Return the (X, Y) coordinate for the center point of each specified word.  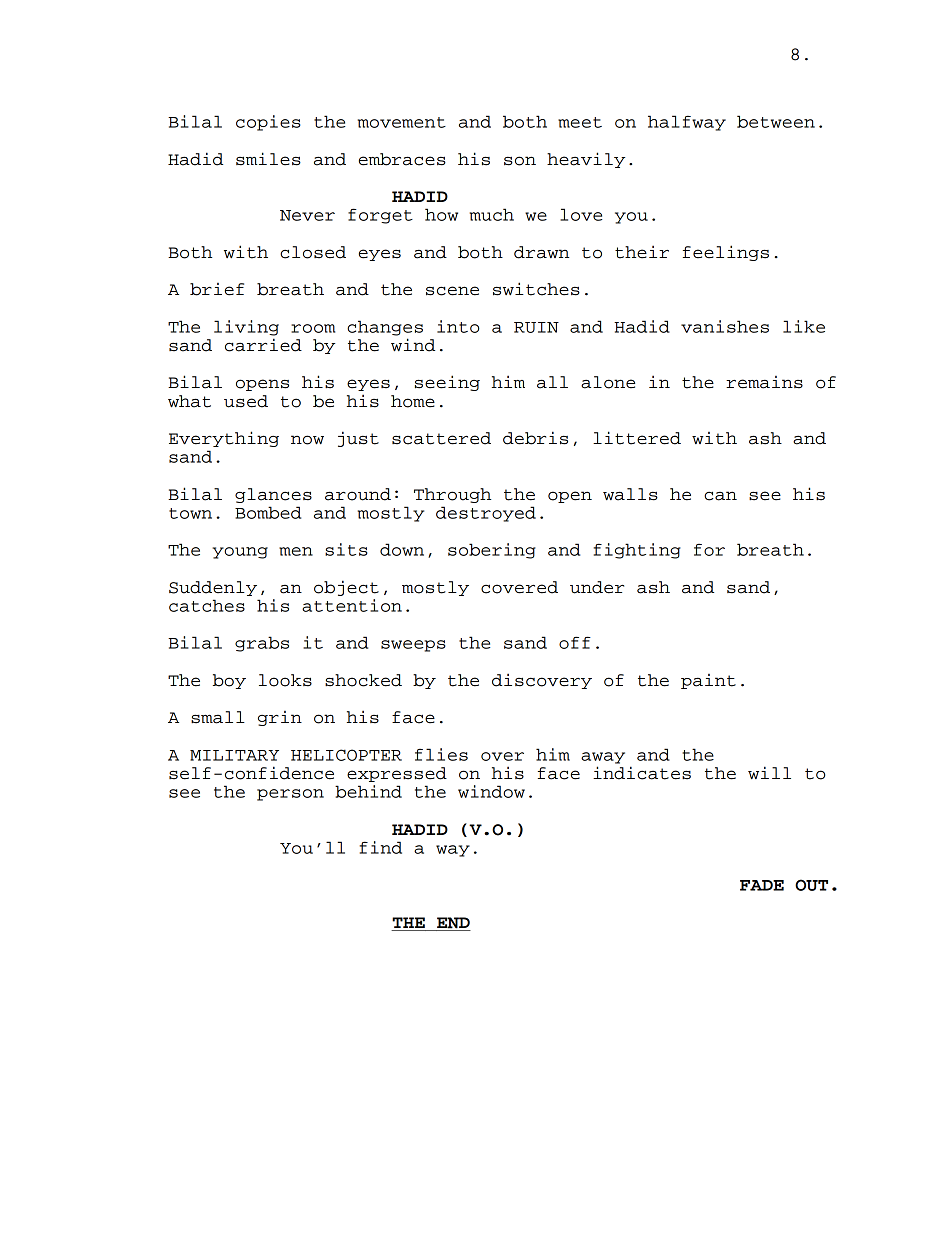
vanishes (725, 326)
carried (263, 345)
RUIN (536, 327)
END (453, 924)
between (776, 121)
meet (580, 122)
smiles (268, 159)
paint (708, 681)
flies (441, 754)
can (720, 496)
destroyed (486, 514)
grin (280, 718)
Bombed (268, 512)
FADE (762, 885)
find (381, 847)
